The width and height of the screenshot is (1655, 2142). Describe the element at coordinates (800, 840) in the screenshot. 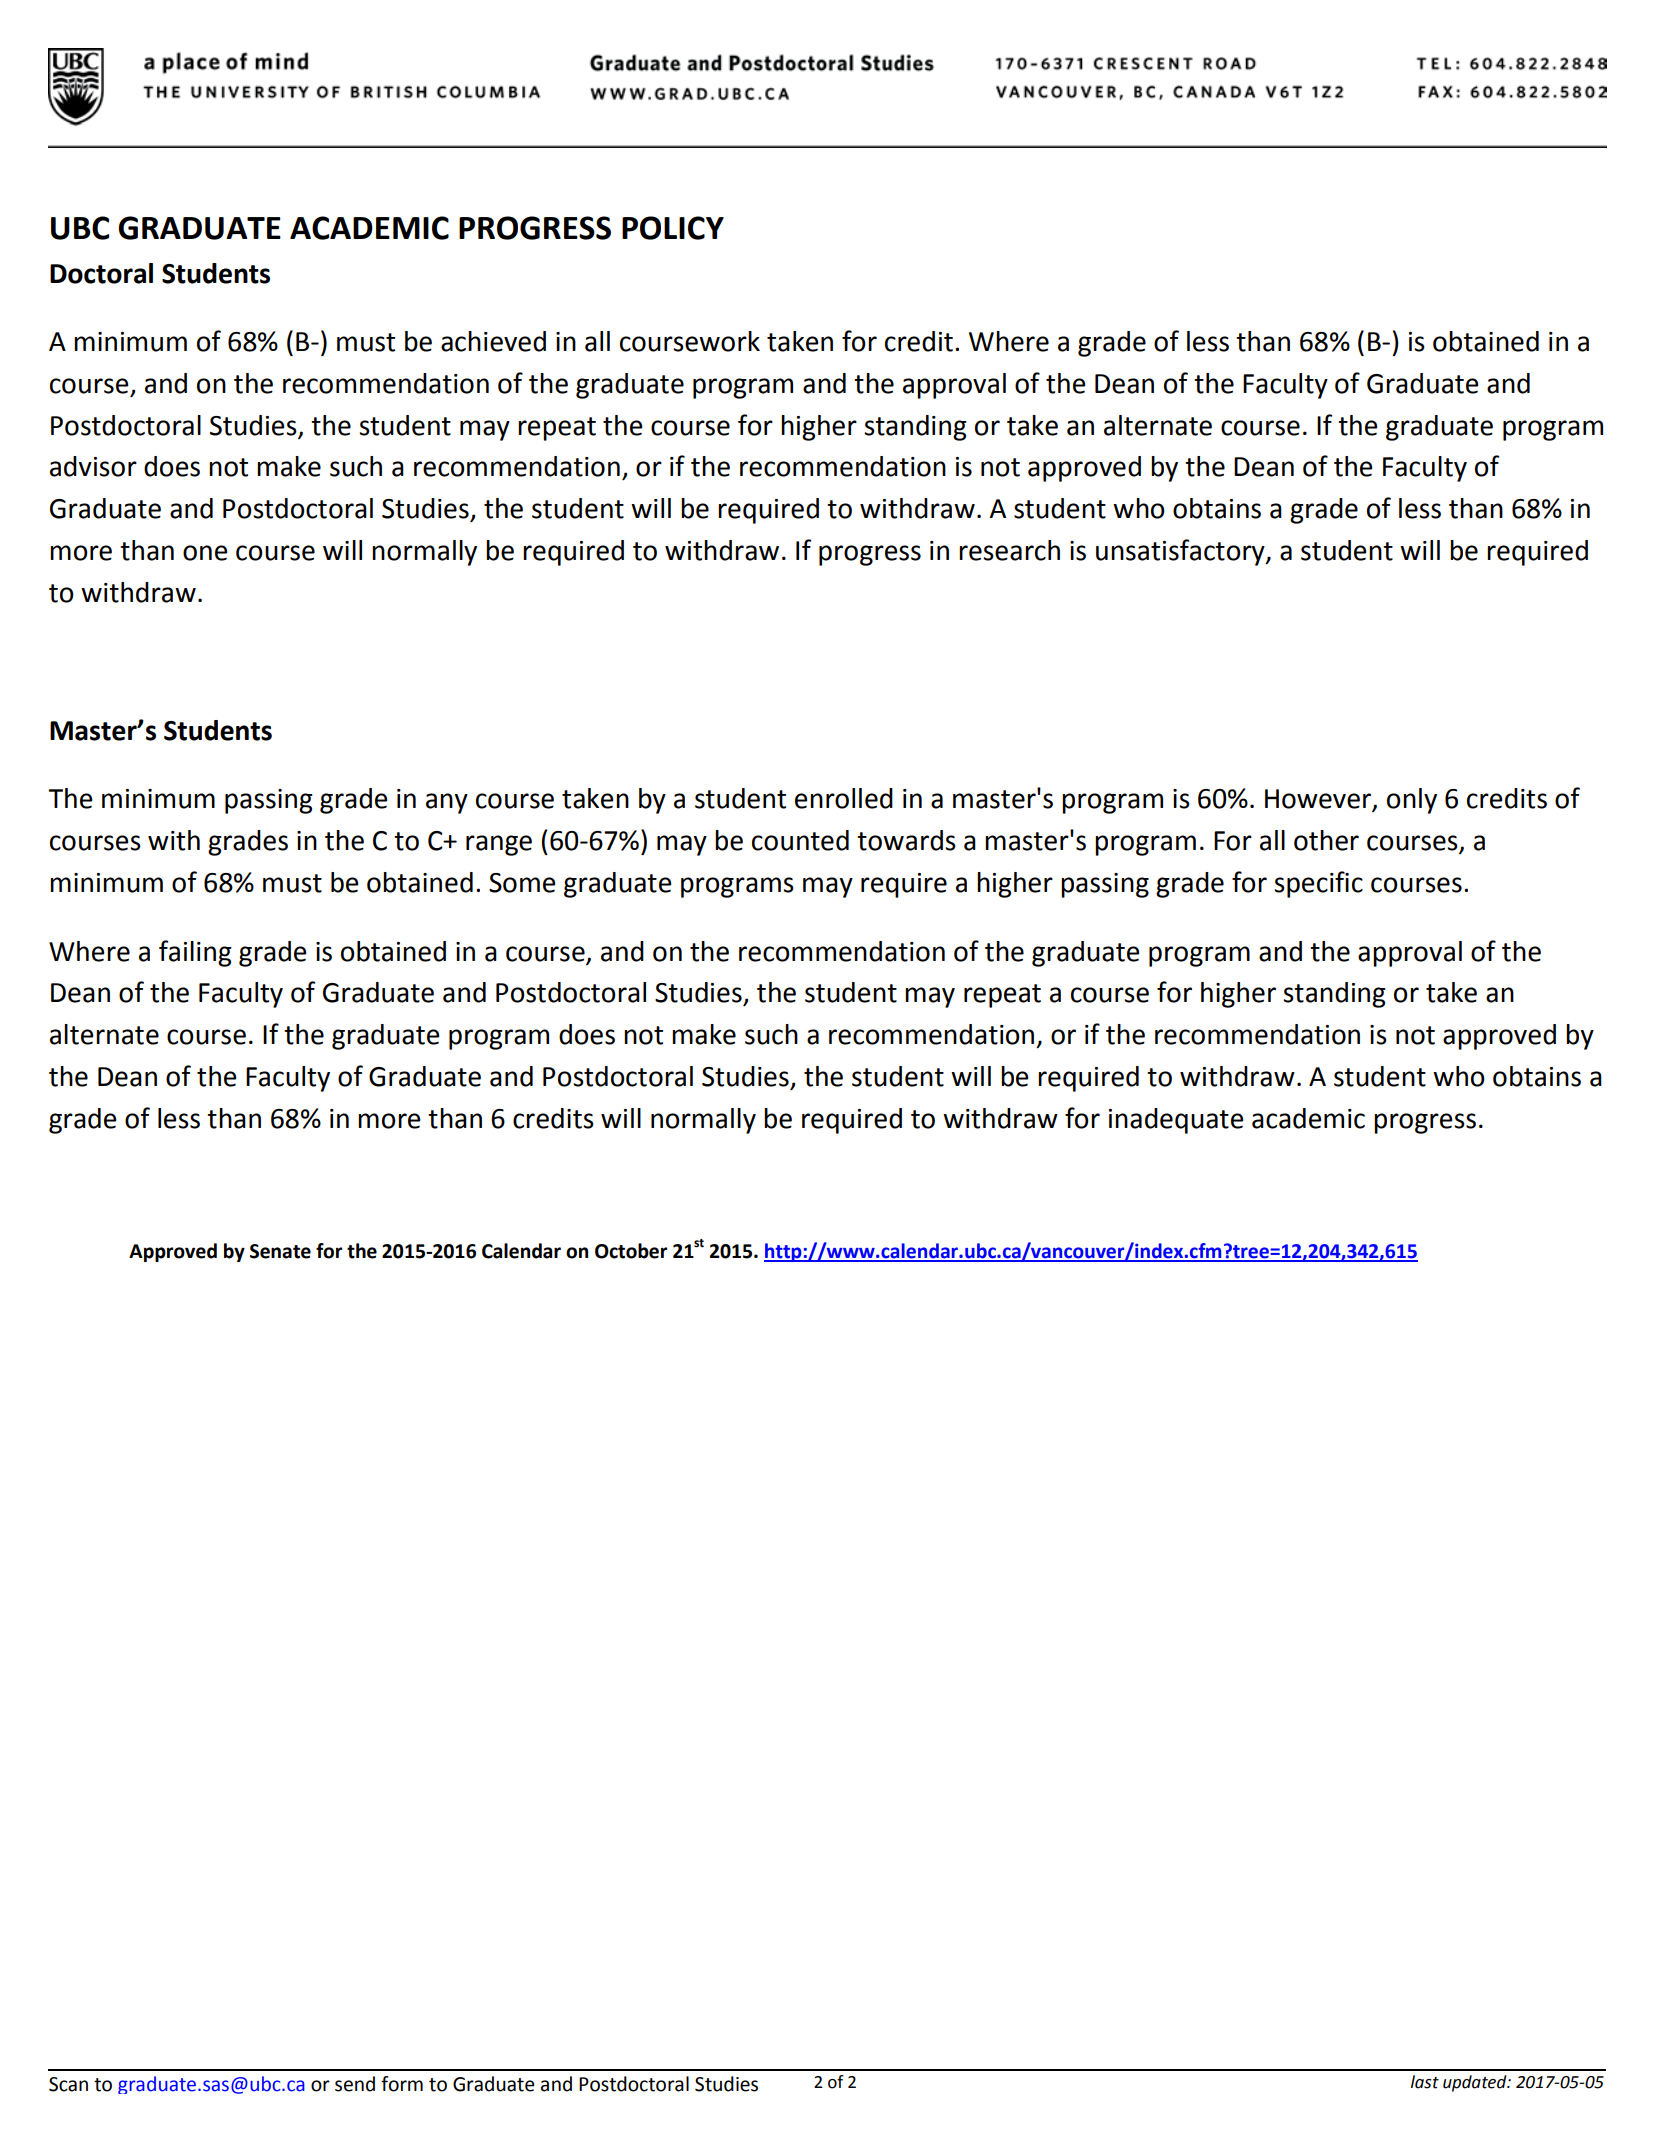

I see `counted` at that location.
